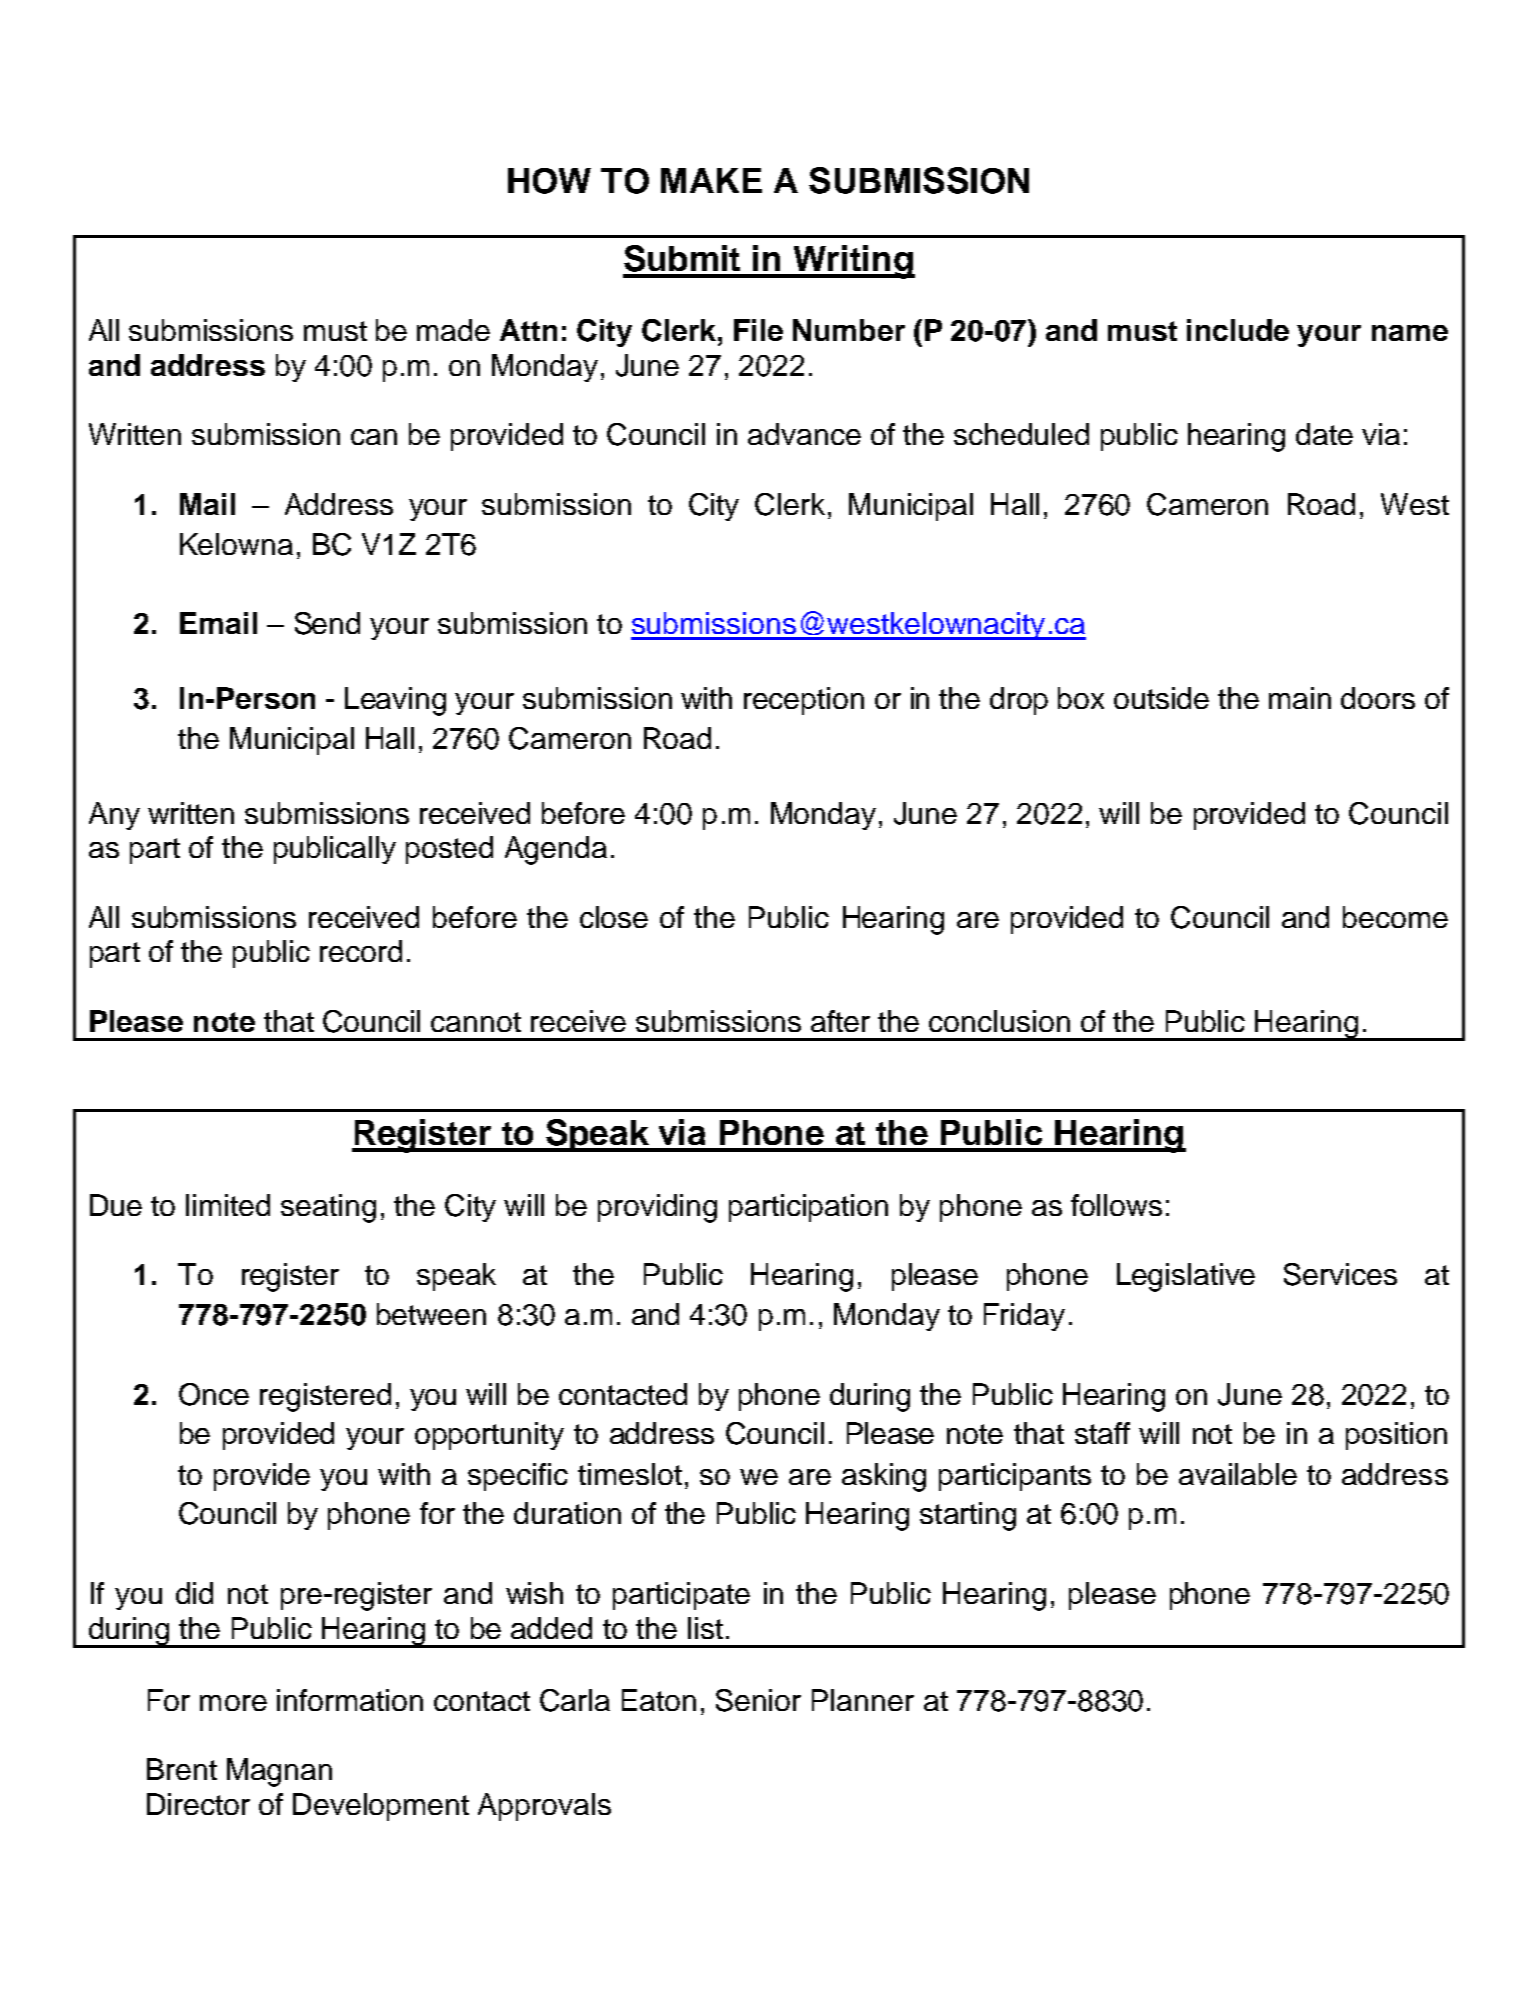 The height and width of the screenshot is (1990, 1538). I want to click on providing, so click(657, 1208).
